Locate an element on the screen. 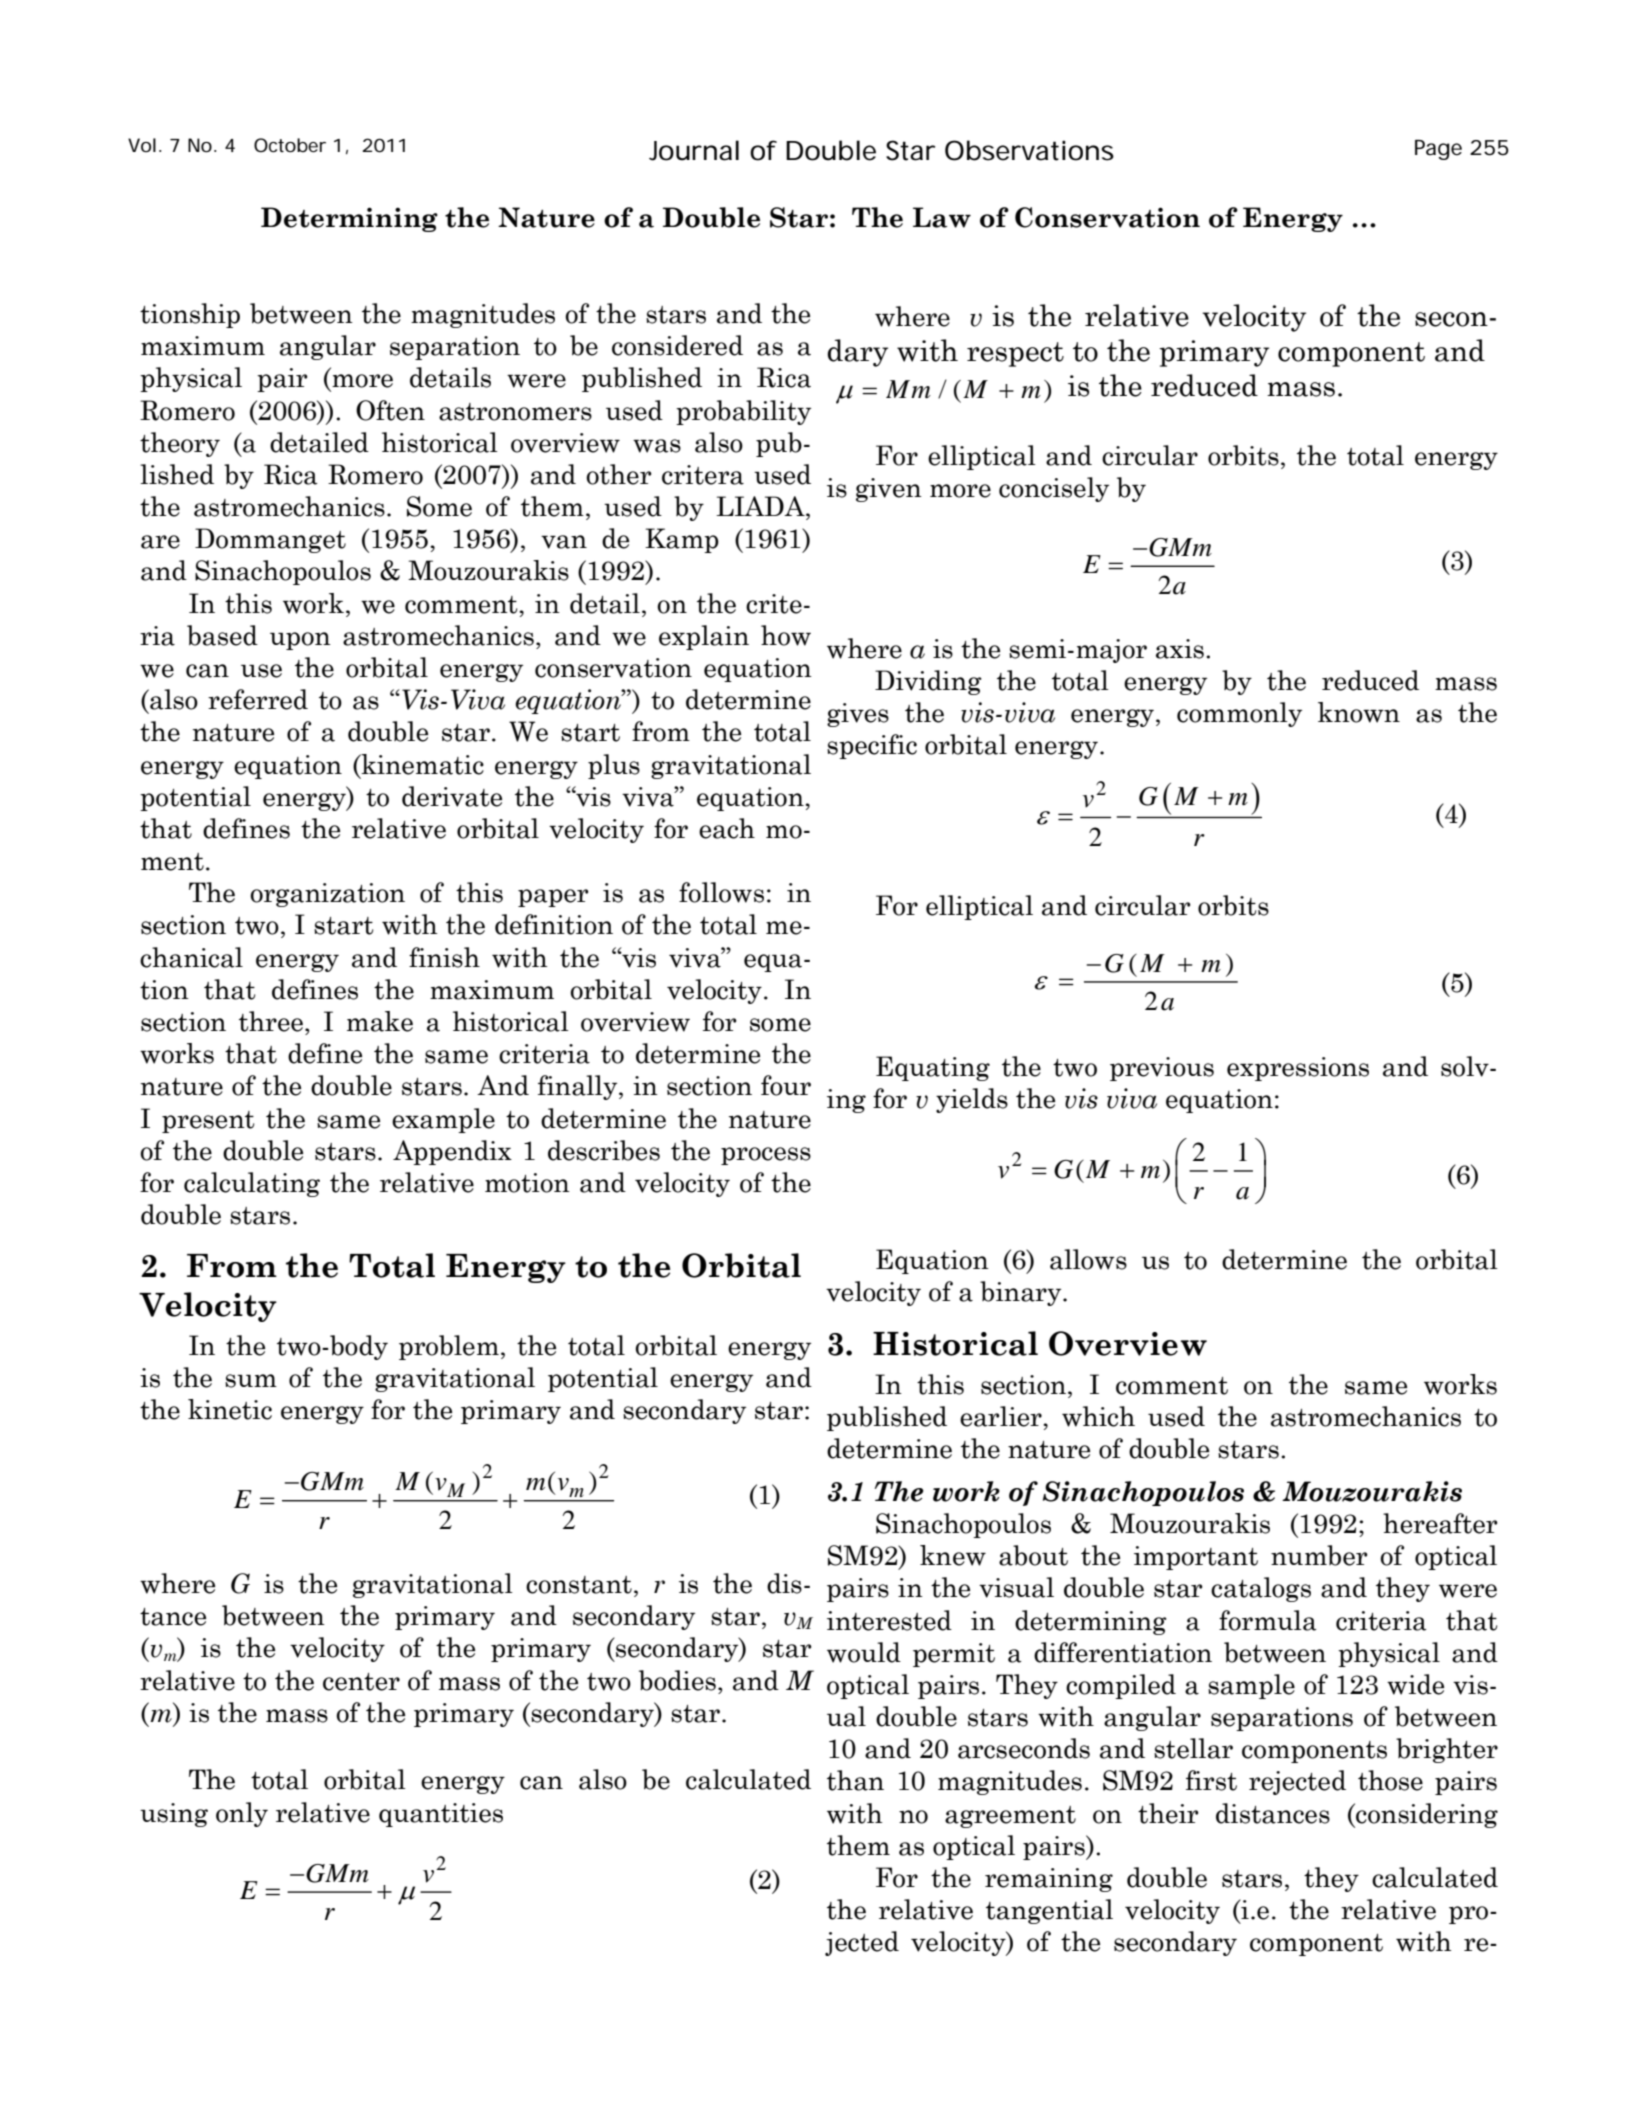  sum is located at coordinates (251, 1381).
